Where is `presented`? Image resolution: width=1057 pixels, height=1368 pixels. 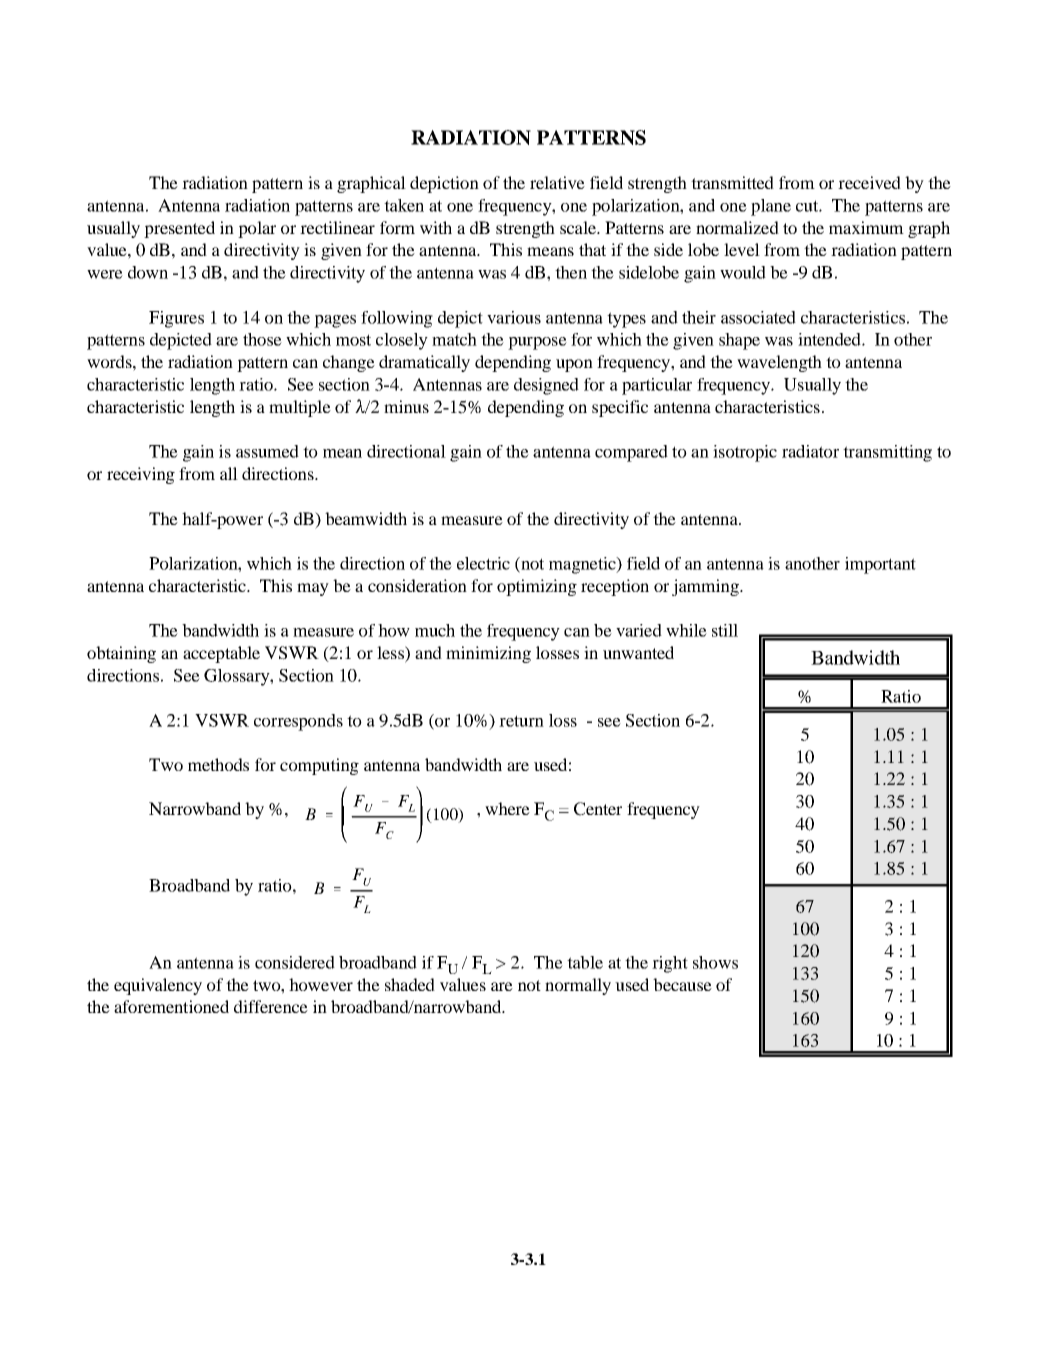 presented is located at coordinates (179, 229).
